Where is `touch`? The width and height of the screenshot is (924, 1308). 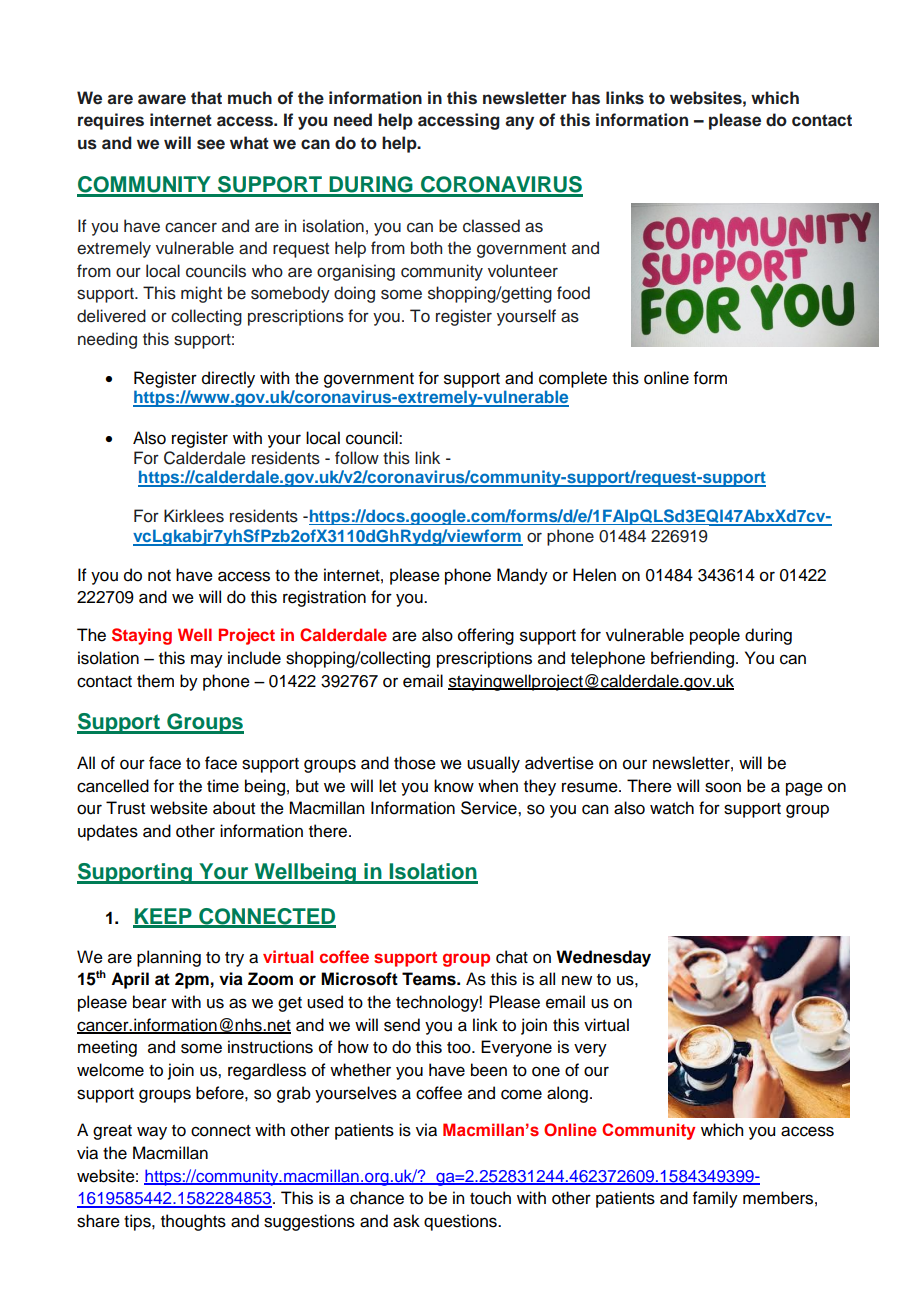 touch is located at coordinates (490, 1198).
